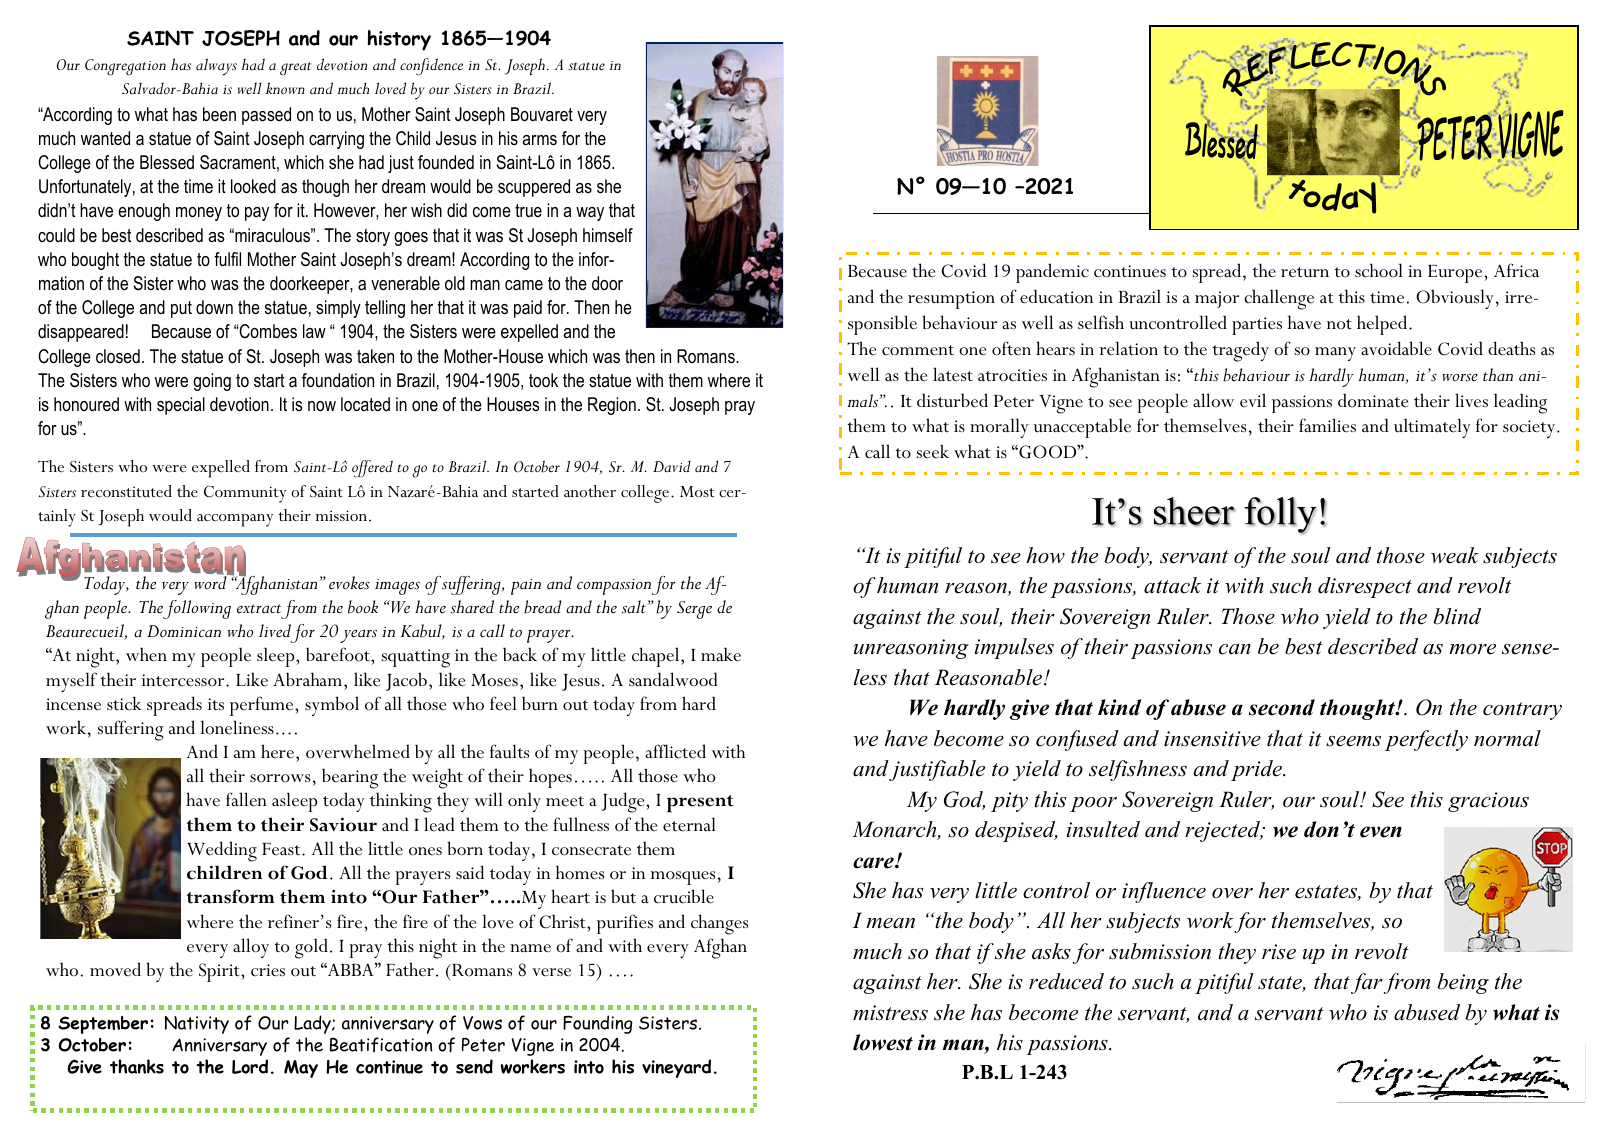 This document has height=1142, width=1616. Describe the element at coordinates (219, 114) in the document. I see `been` at that location.
